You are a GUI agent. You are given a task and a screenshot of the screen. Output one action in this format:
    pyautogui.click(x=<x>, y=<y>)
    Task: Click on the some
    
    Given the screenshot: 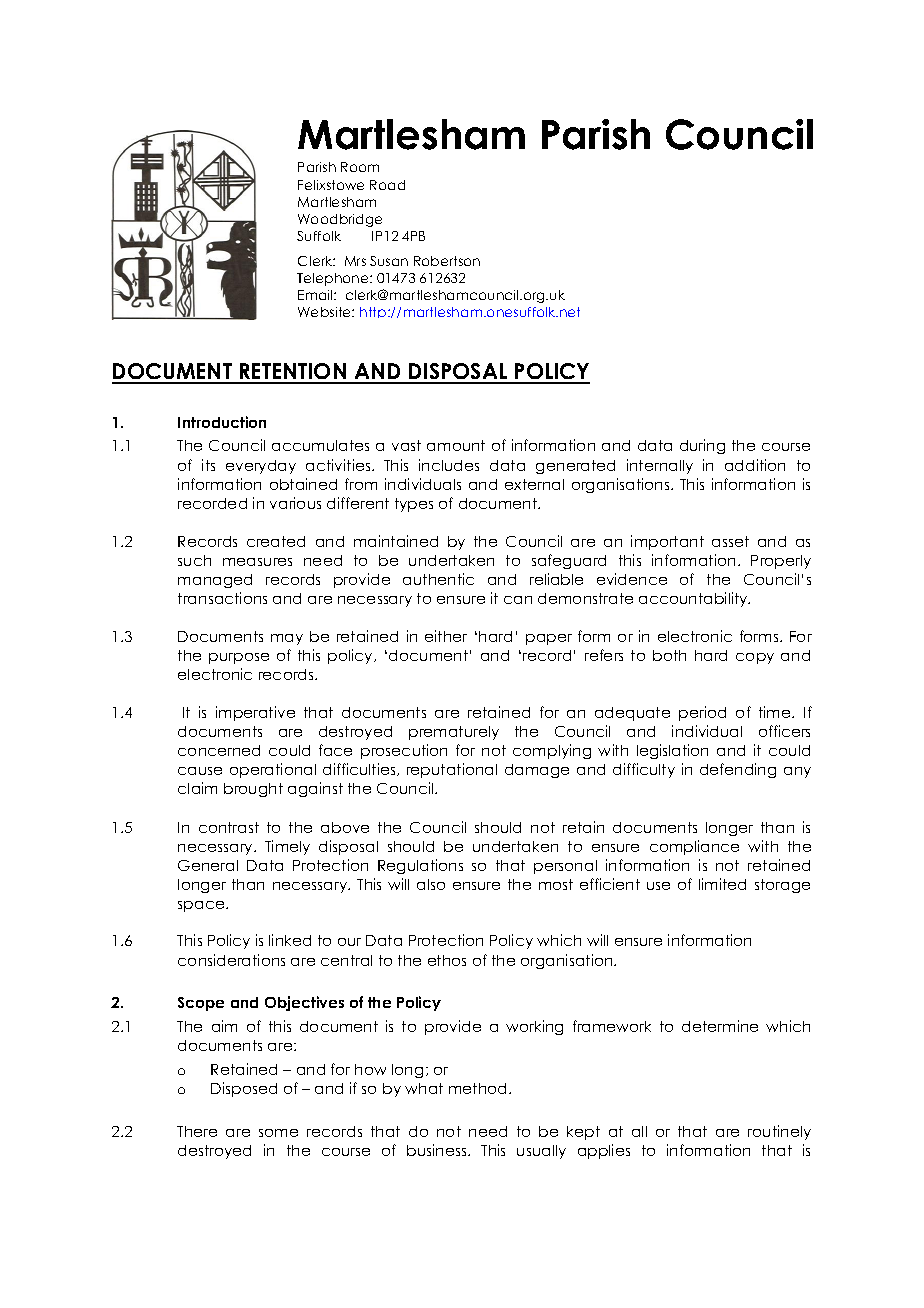 What is the action you would take?
    pyautogui.click(x=278, y=1133)
